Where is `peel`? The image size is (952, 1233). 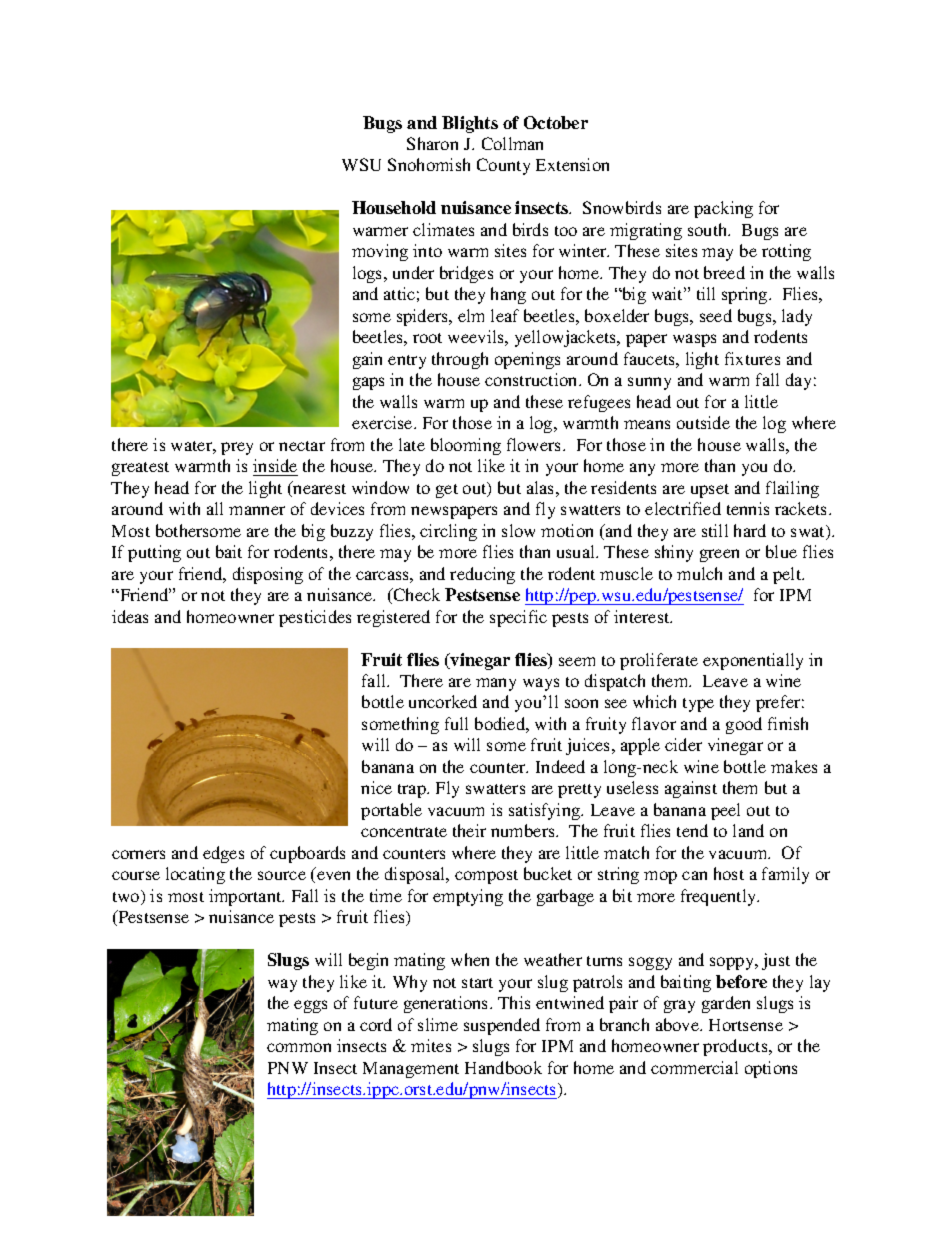 peel is located at coordinates (725, 811).
